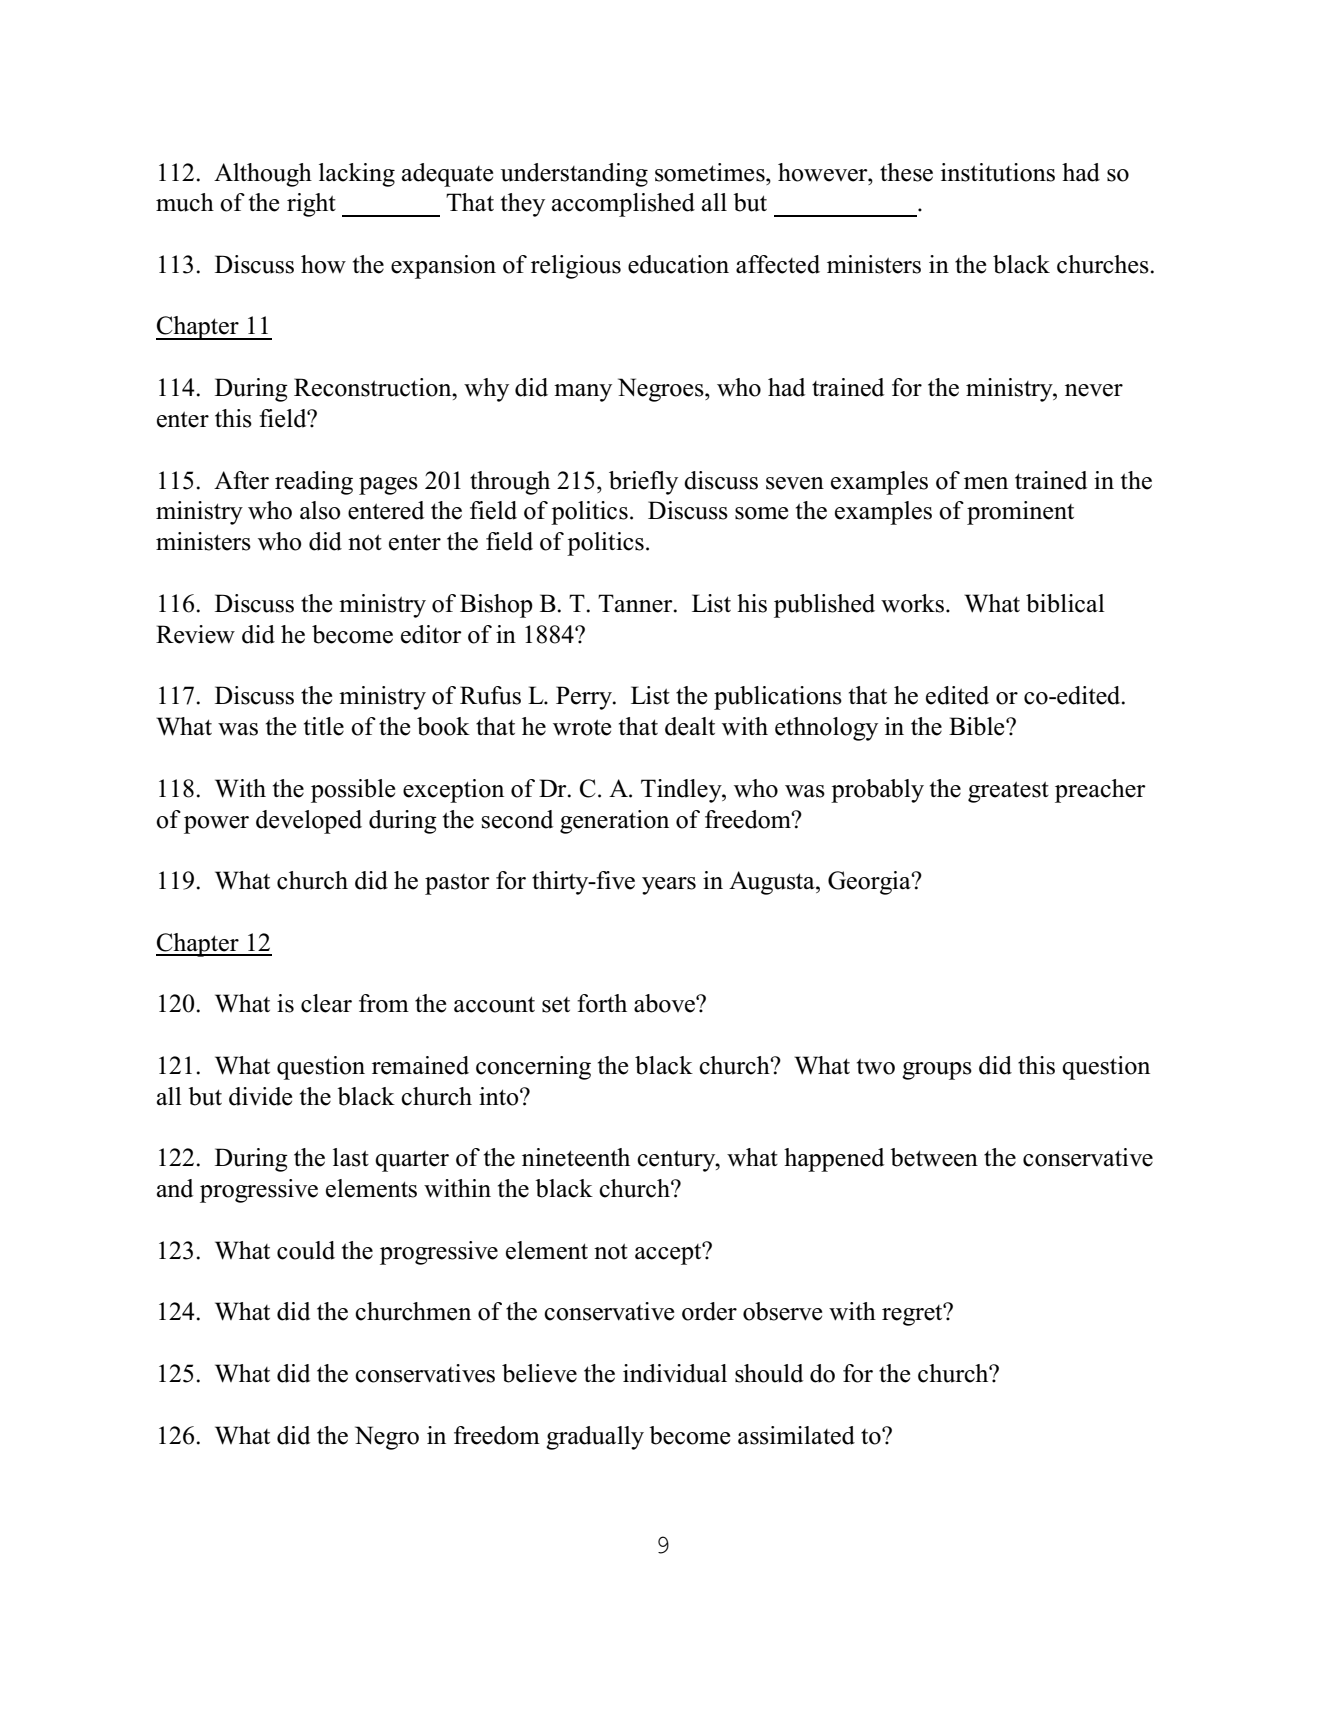 This screenshot has width=1326, height=1716. I want to click on generation, so click(614, 822).
